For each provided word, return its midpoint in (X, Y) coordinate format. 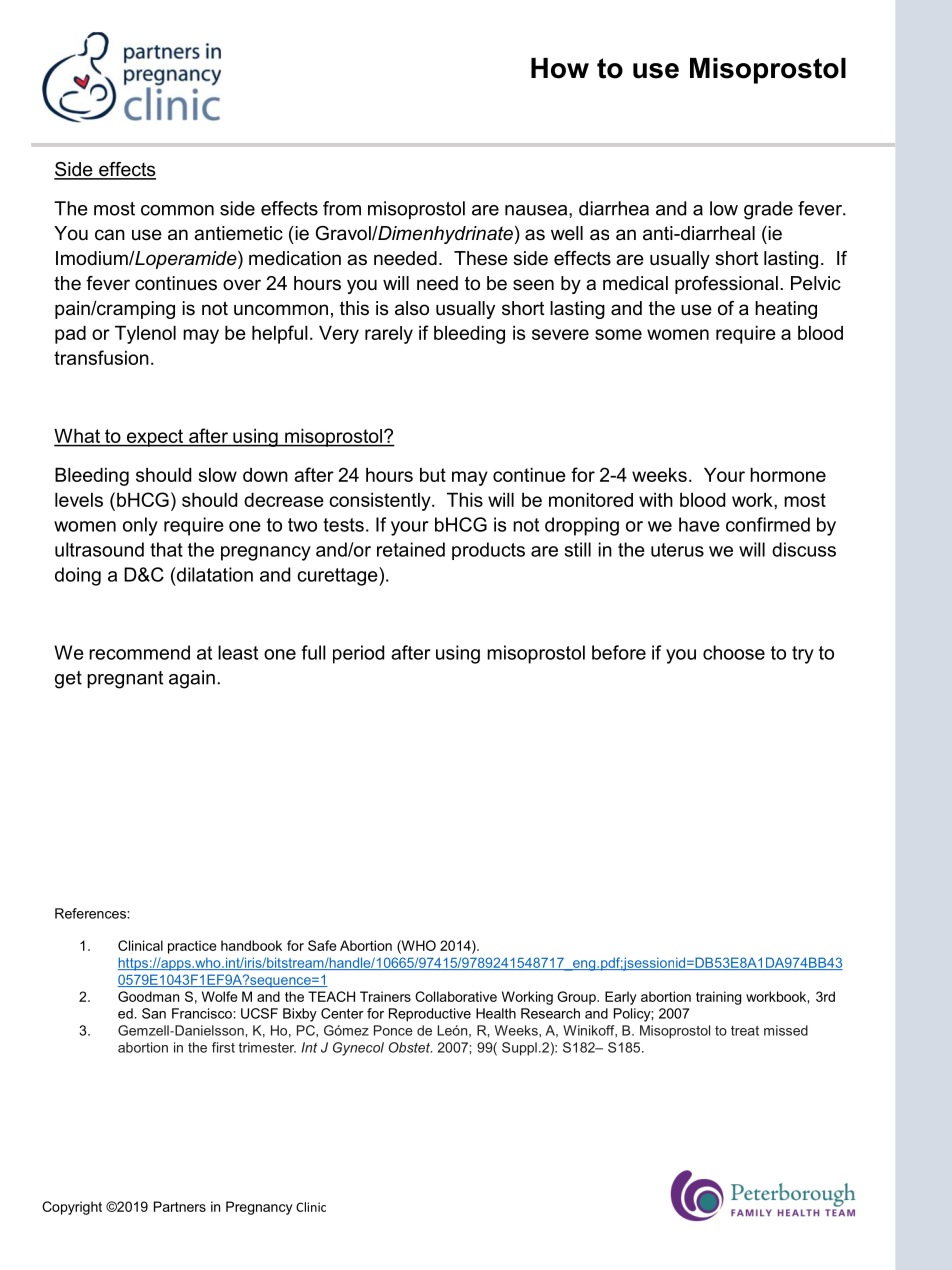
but (433, 475)
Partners (180, 1206)
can (110, 235)
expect (155, 438)
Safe (322, 945)
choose (734, 652)
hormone (788, 475)
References (91, 913)
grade (768, 210)
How (560, 68)
